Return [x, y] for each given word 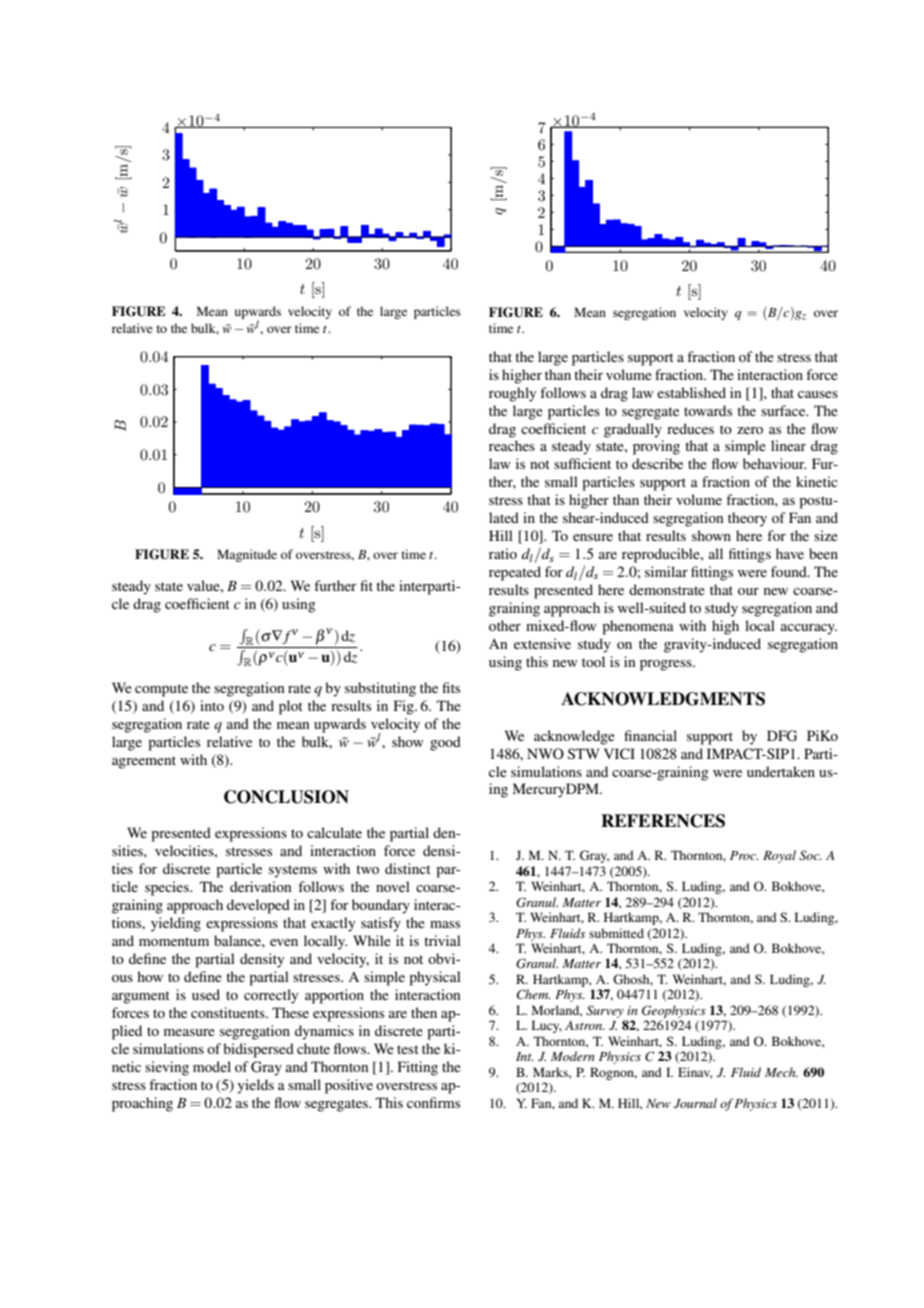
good [445, 743]
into [212, 705]
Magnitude [247, 555]
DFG [782, 736]
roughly [512, 394]
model [212, 1066]
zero [750, 430]
